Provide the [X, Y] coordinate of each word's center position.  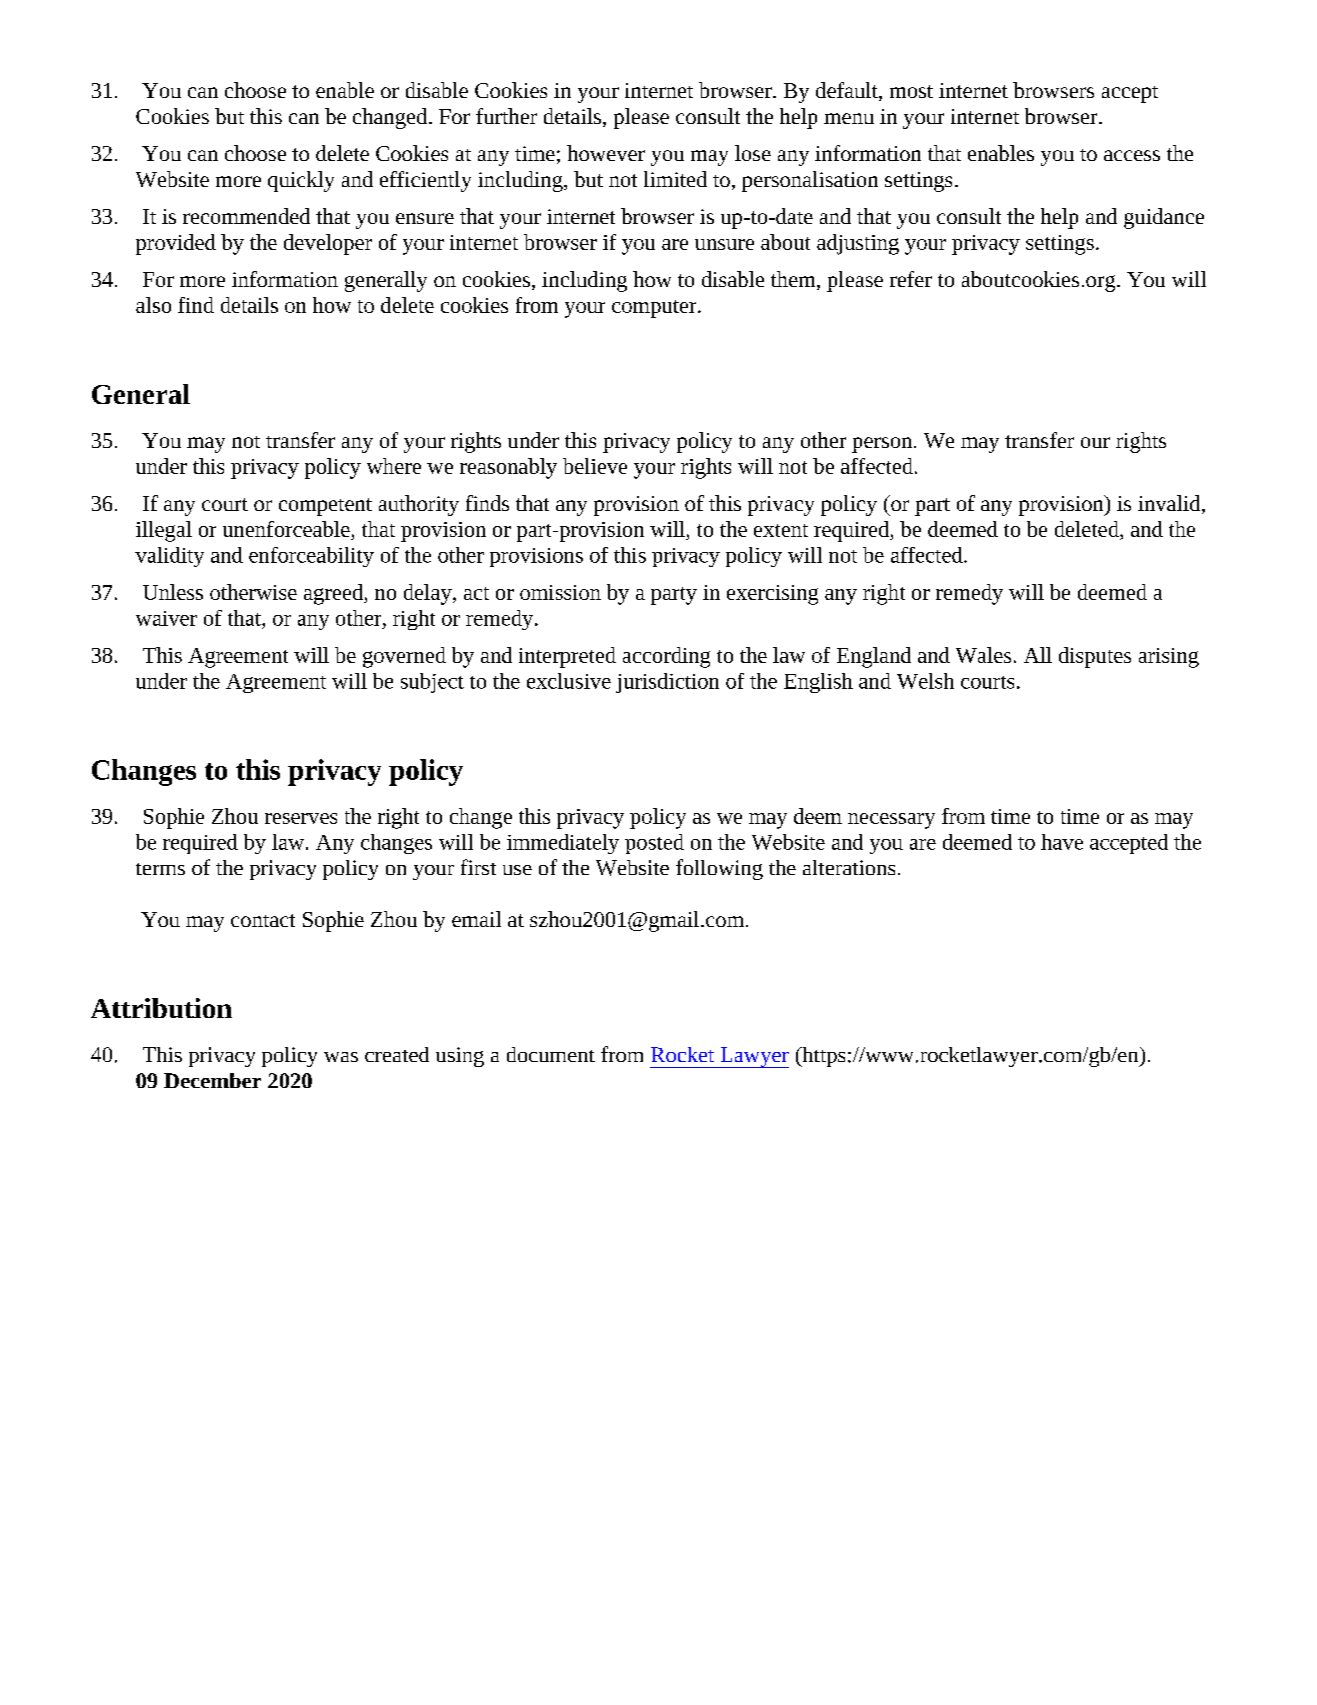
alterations [849, 867]
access [1132, 155]
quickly [301, 181]
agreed [334, 594]
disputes [1095, 657]
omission [560, 592]
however [606, 153]
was [341, 1057]
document [551, 1054]
